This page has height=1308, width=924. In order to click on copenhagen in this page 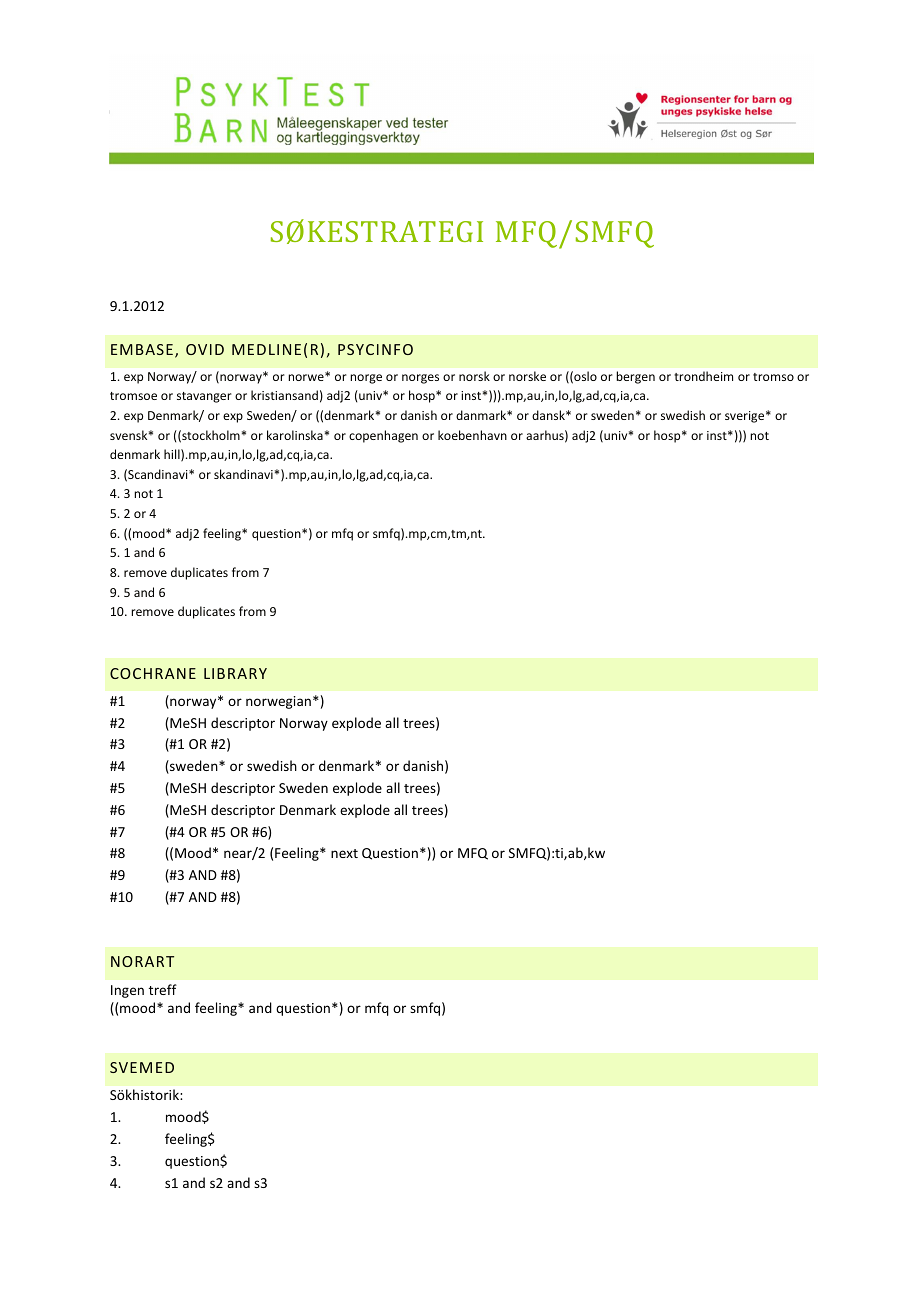, I will do `click(383, 436)`.
